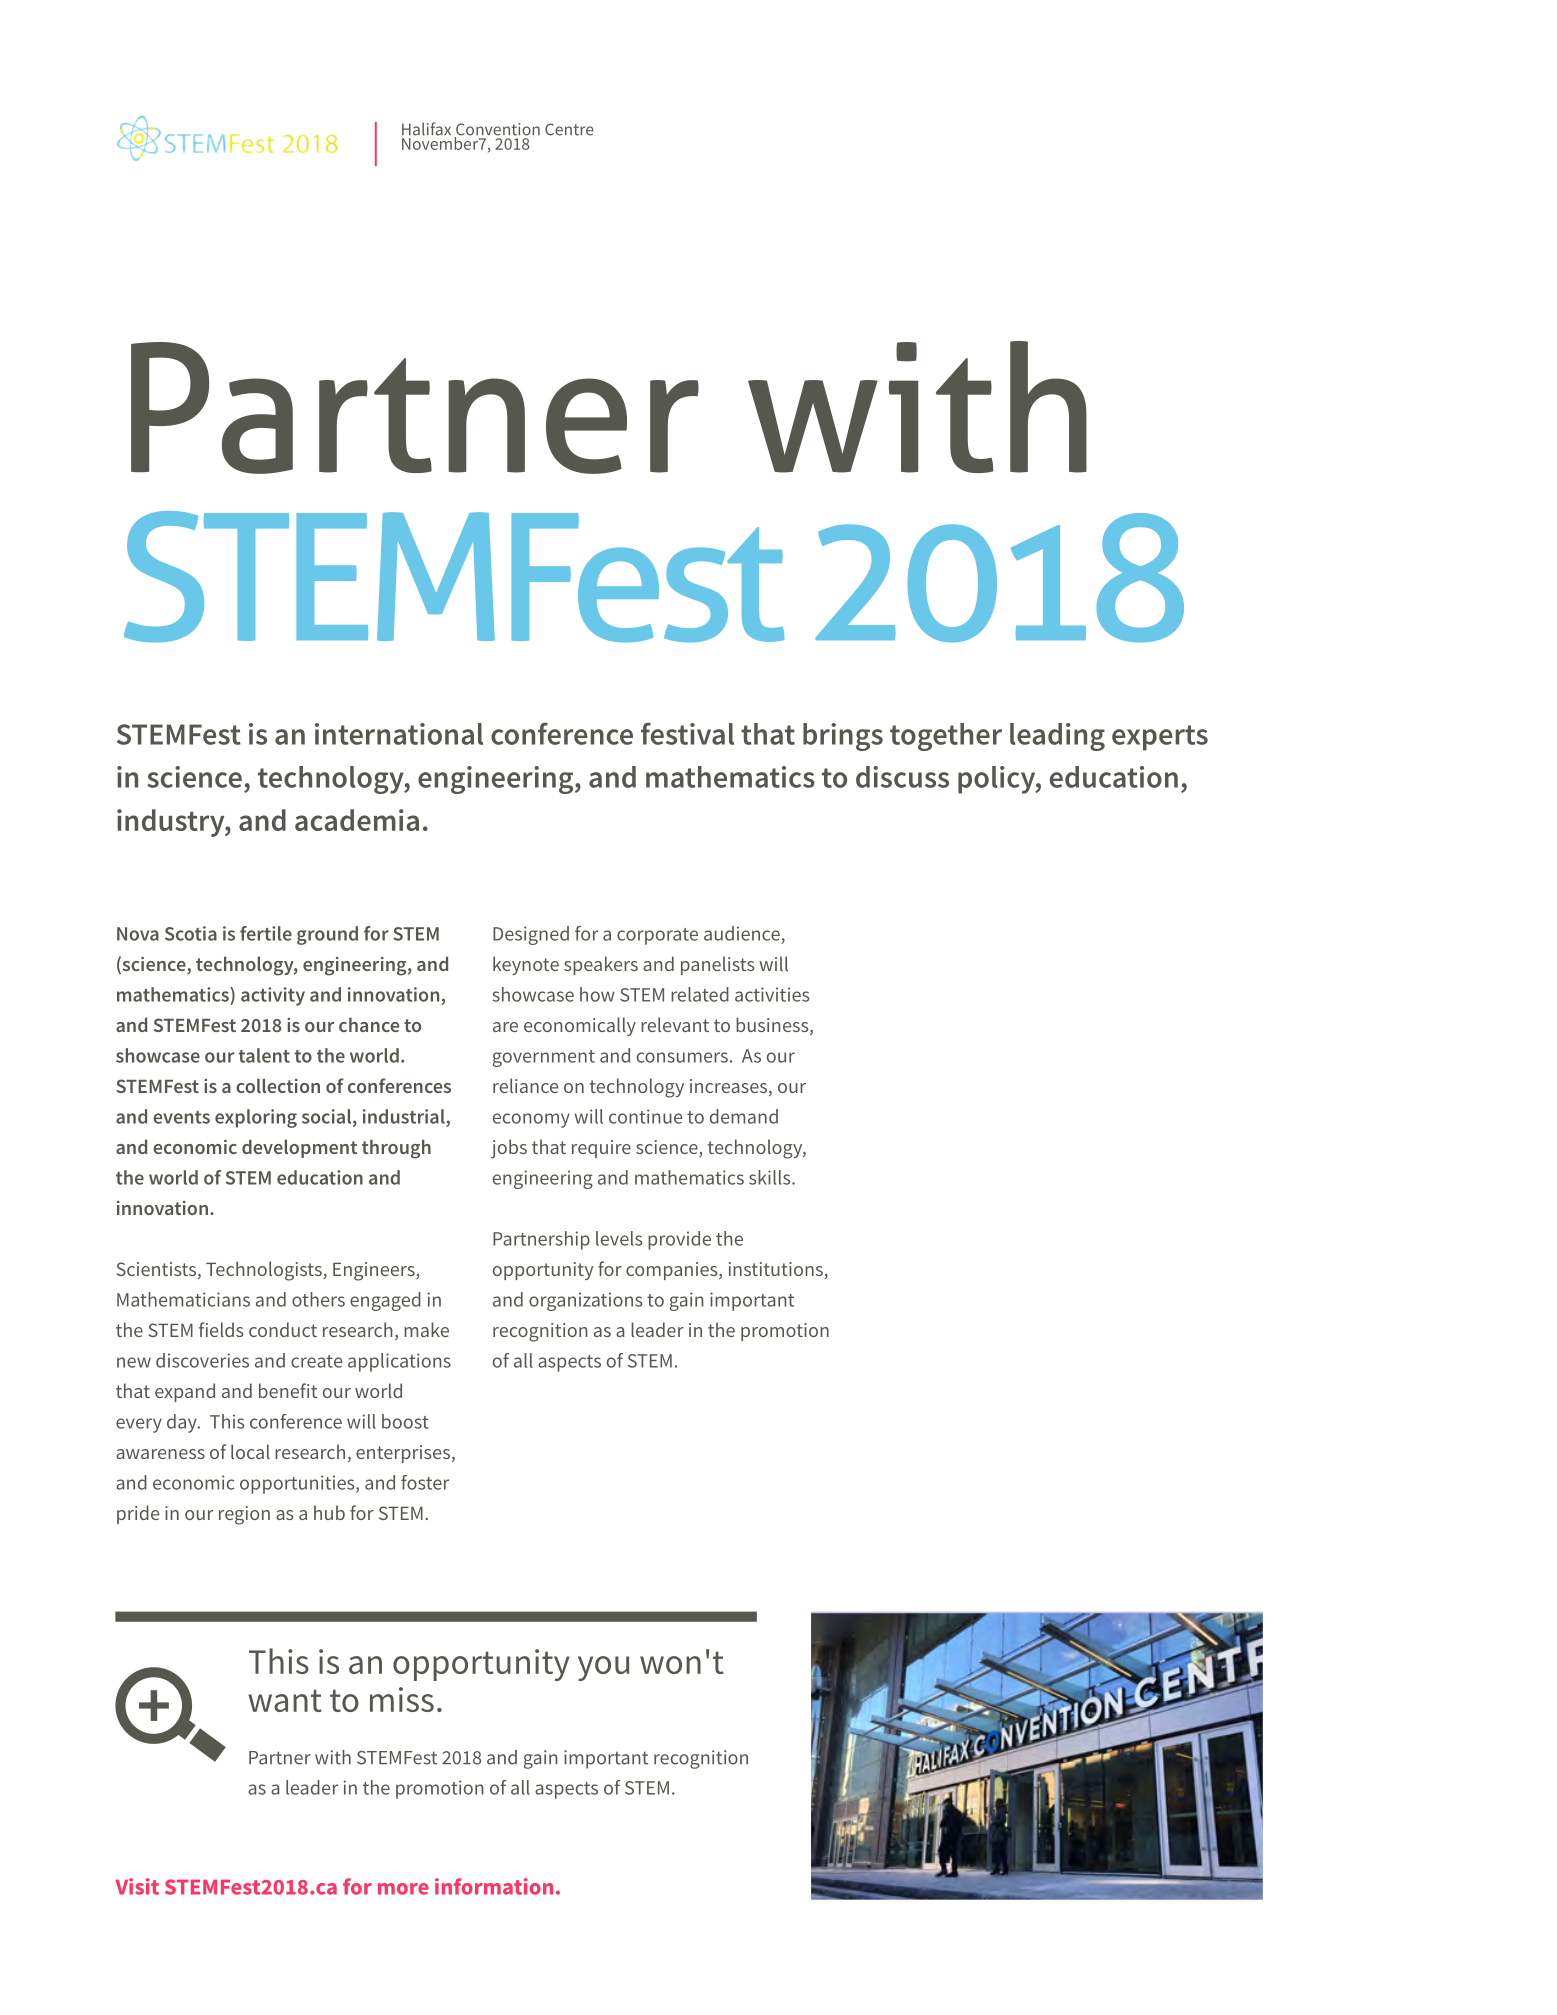 The width and height of the screenshot is (1557, 2015). Describe the element at coordinates (777, 1270) in the screenshot. I see `institutions` at that location.
